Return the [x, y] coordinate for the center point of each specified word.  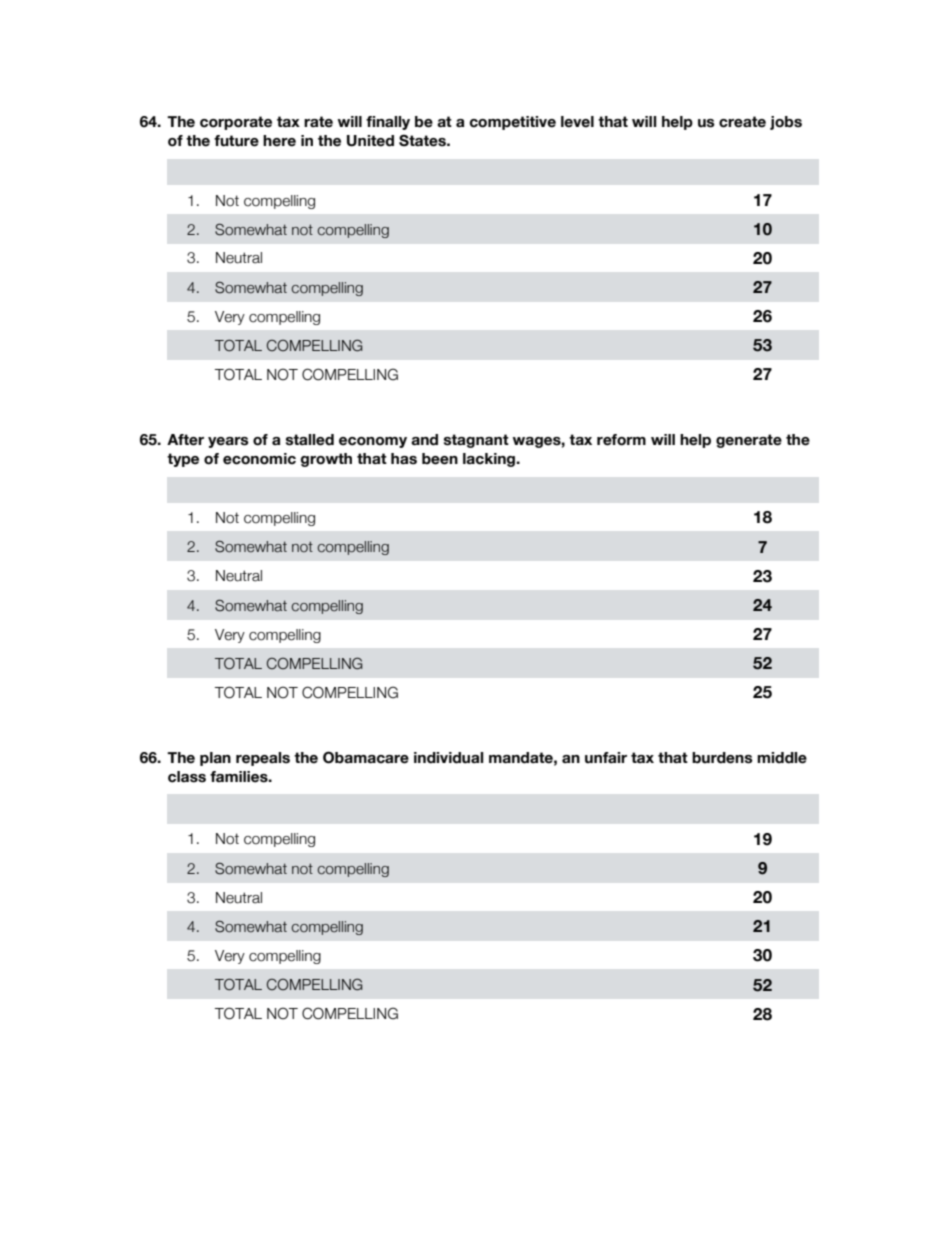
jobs [786, 123]
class [187, 777]
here [279, 141]
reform [621, 440]
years [228, 442]
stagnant [476, 441]
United [370, 141]
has [404, 459]
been [440, 459]
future [236, 141]
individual [448, 758]
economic [259, 459]
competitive [513, 123]
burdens [722, 758]
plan [215, 759]
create [742, 122]
